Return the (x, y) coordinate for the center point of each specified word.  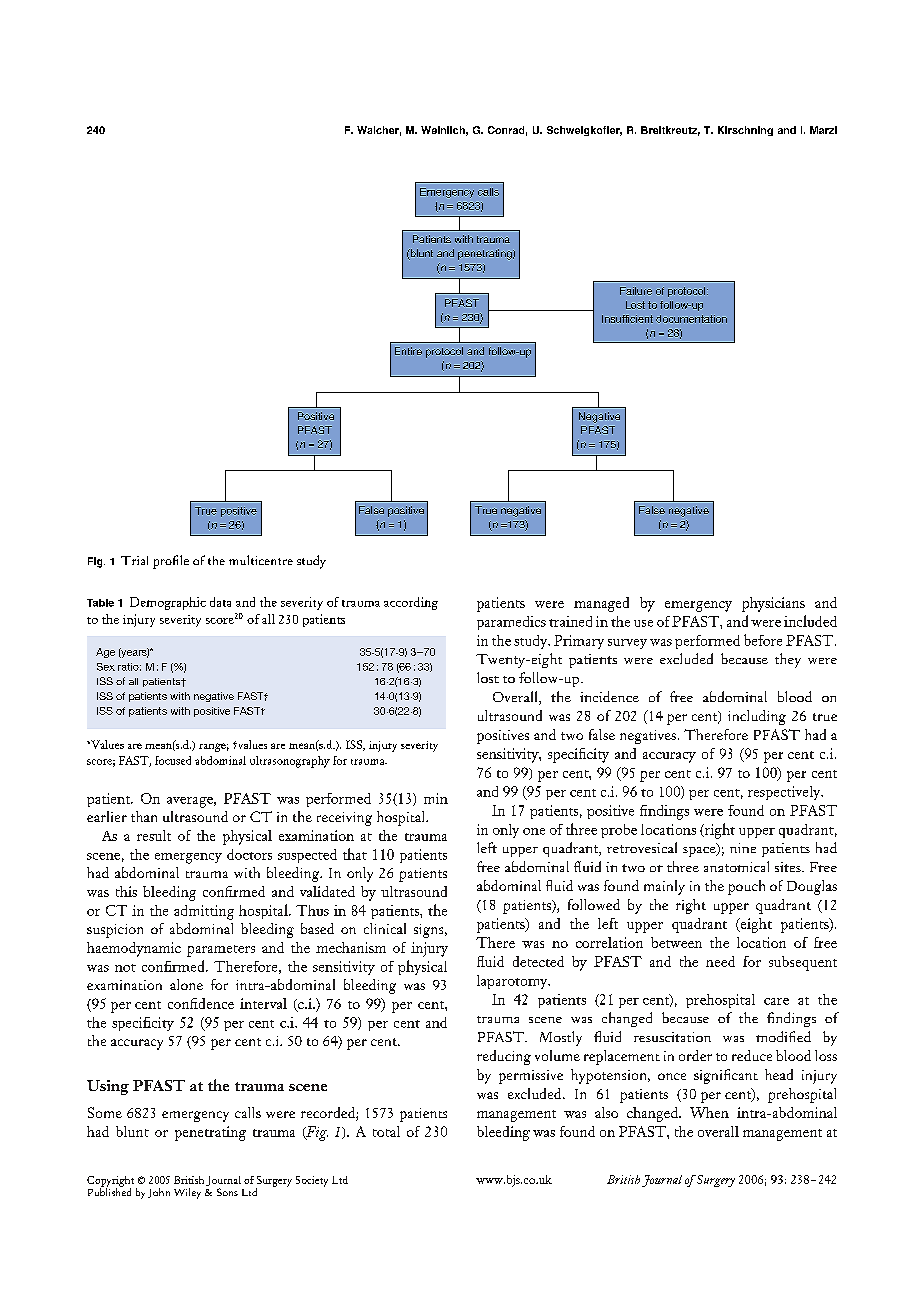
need (720, 961)
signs (430, 931)
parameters (221, 951)
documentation (691, 319)
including (757, 717)
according (411, 603)
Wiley (187, 1193)
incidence (609, 696)
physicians (773, 604)
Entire (408, 351)
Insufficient (627, 319)
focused (173, 760)
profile (171, 562)
